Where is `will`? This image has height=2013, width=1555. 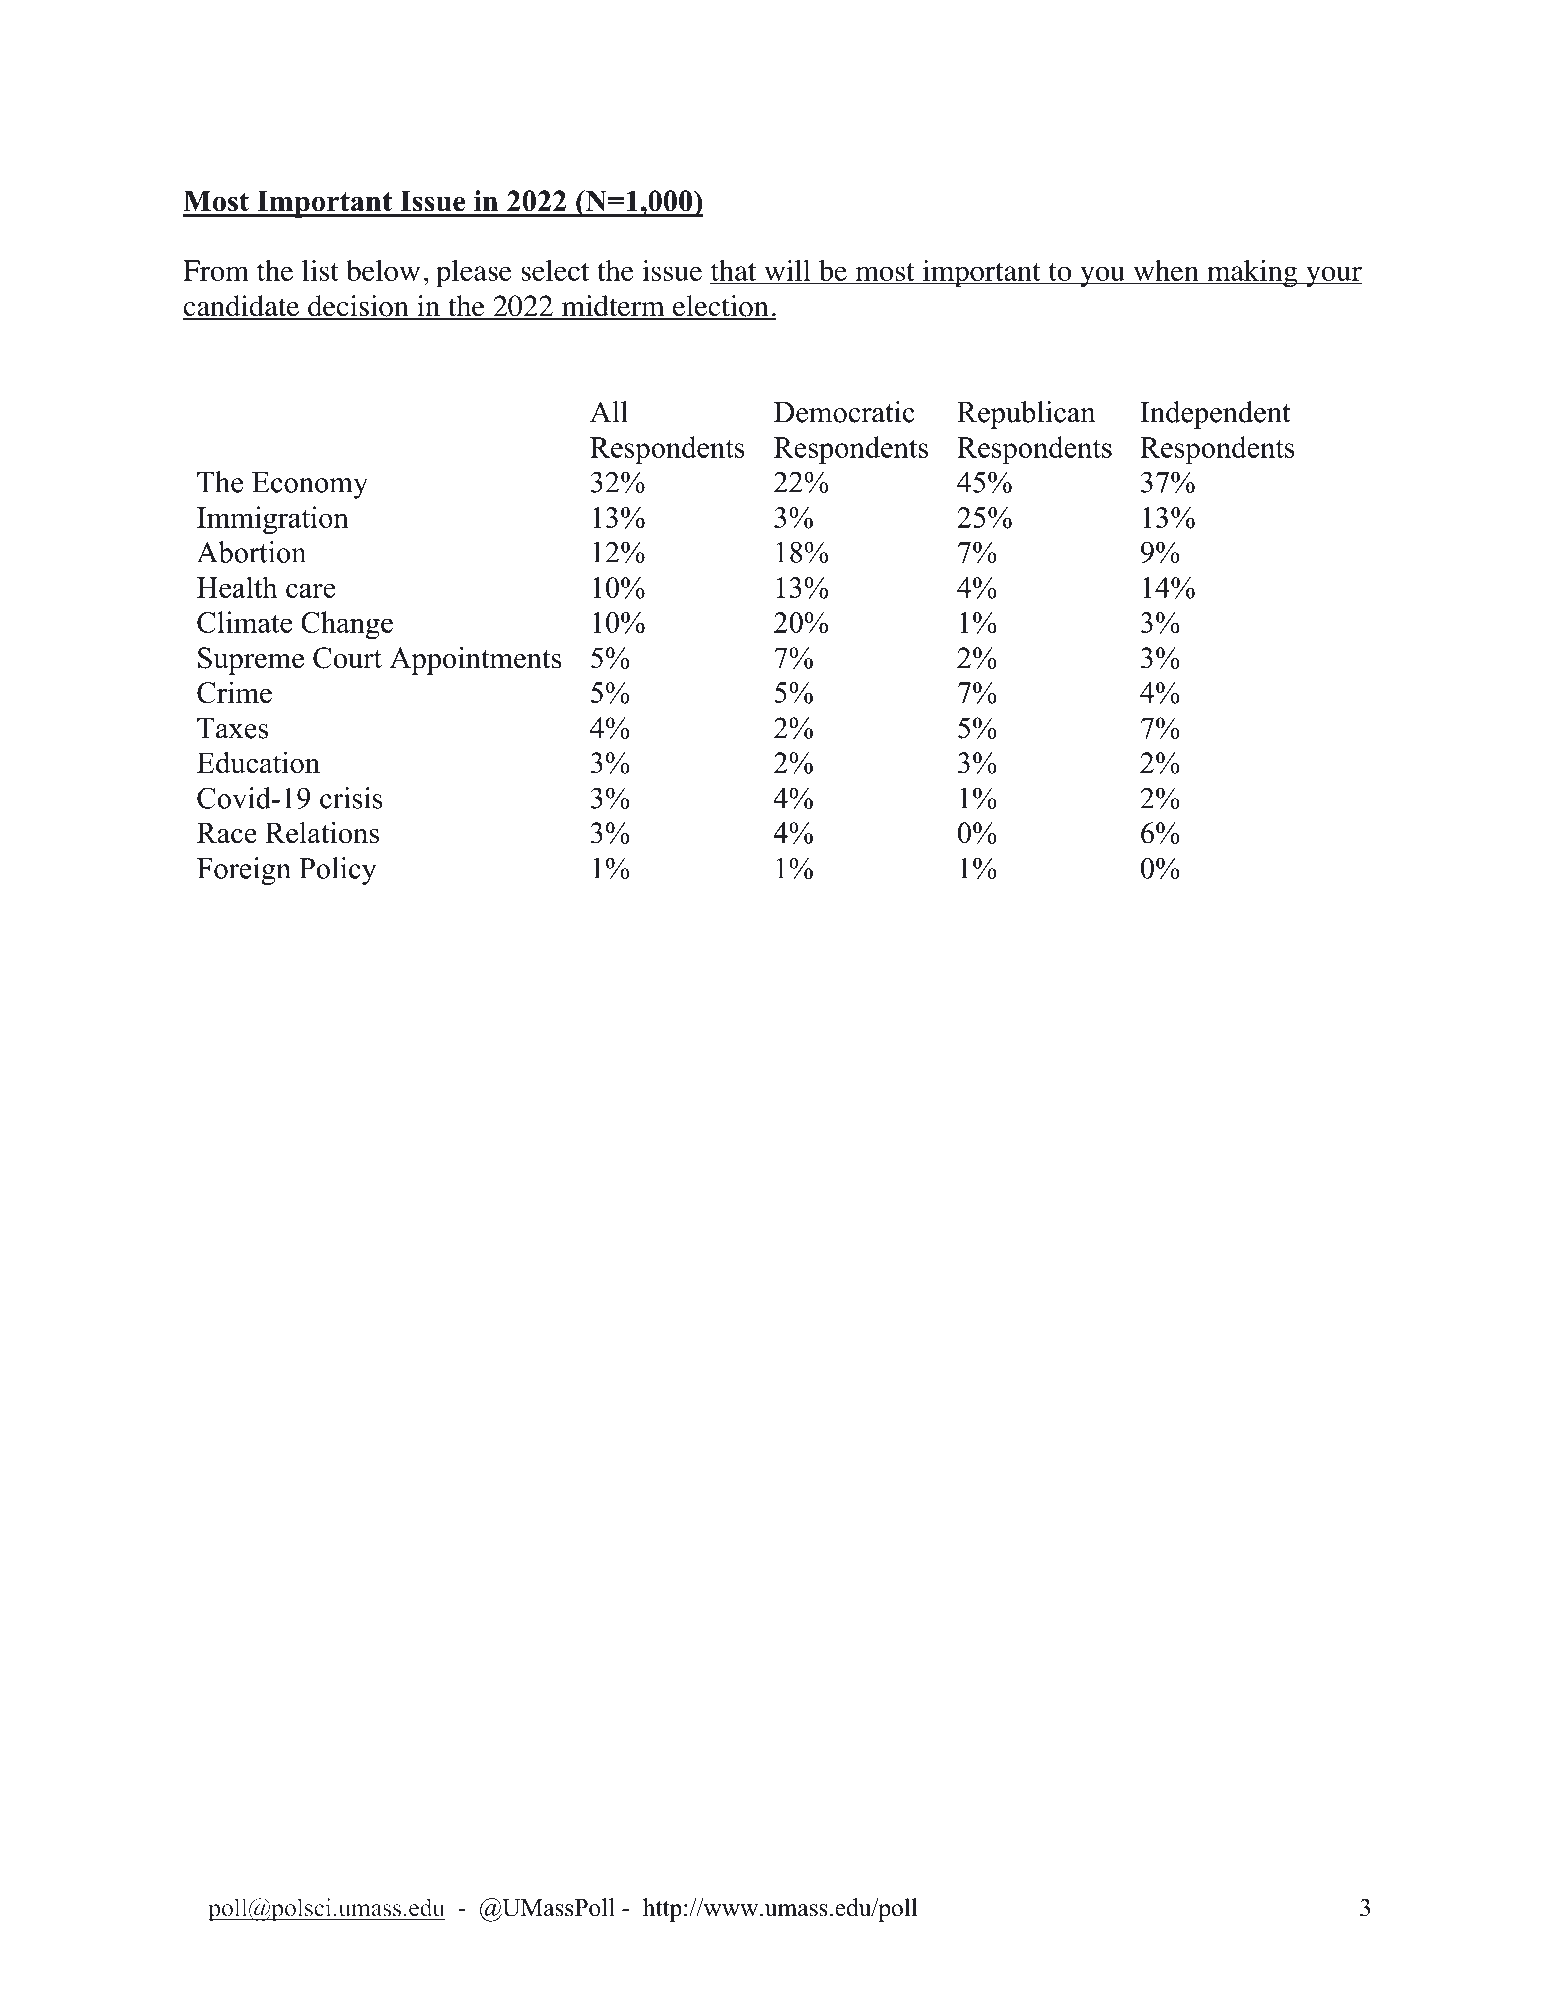
will is located at coordinates (787, 270).
